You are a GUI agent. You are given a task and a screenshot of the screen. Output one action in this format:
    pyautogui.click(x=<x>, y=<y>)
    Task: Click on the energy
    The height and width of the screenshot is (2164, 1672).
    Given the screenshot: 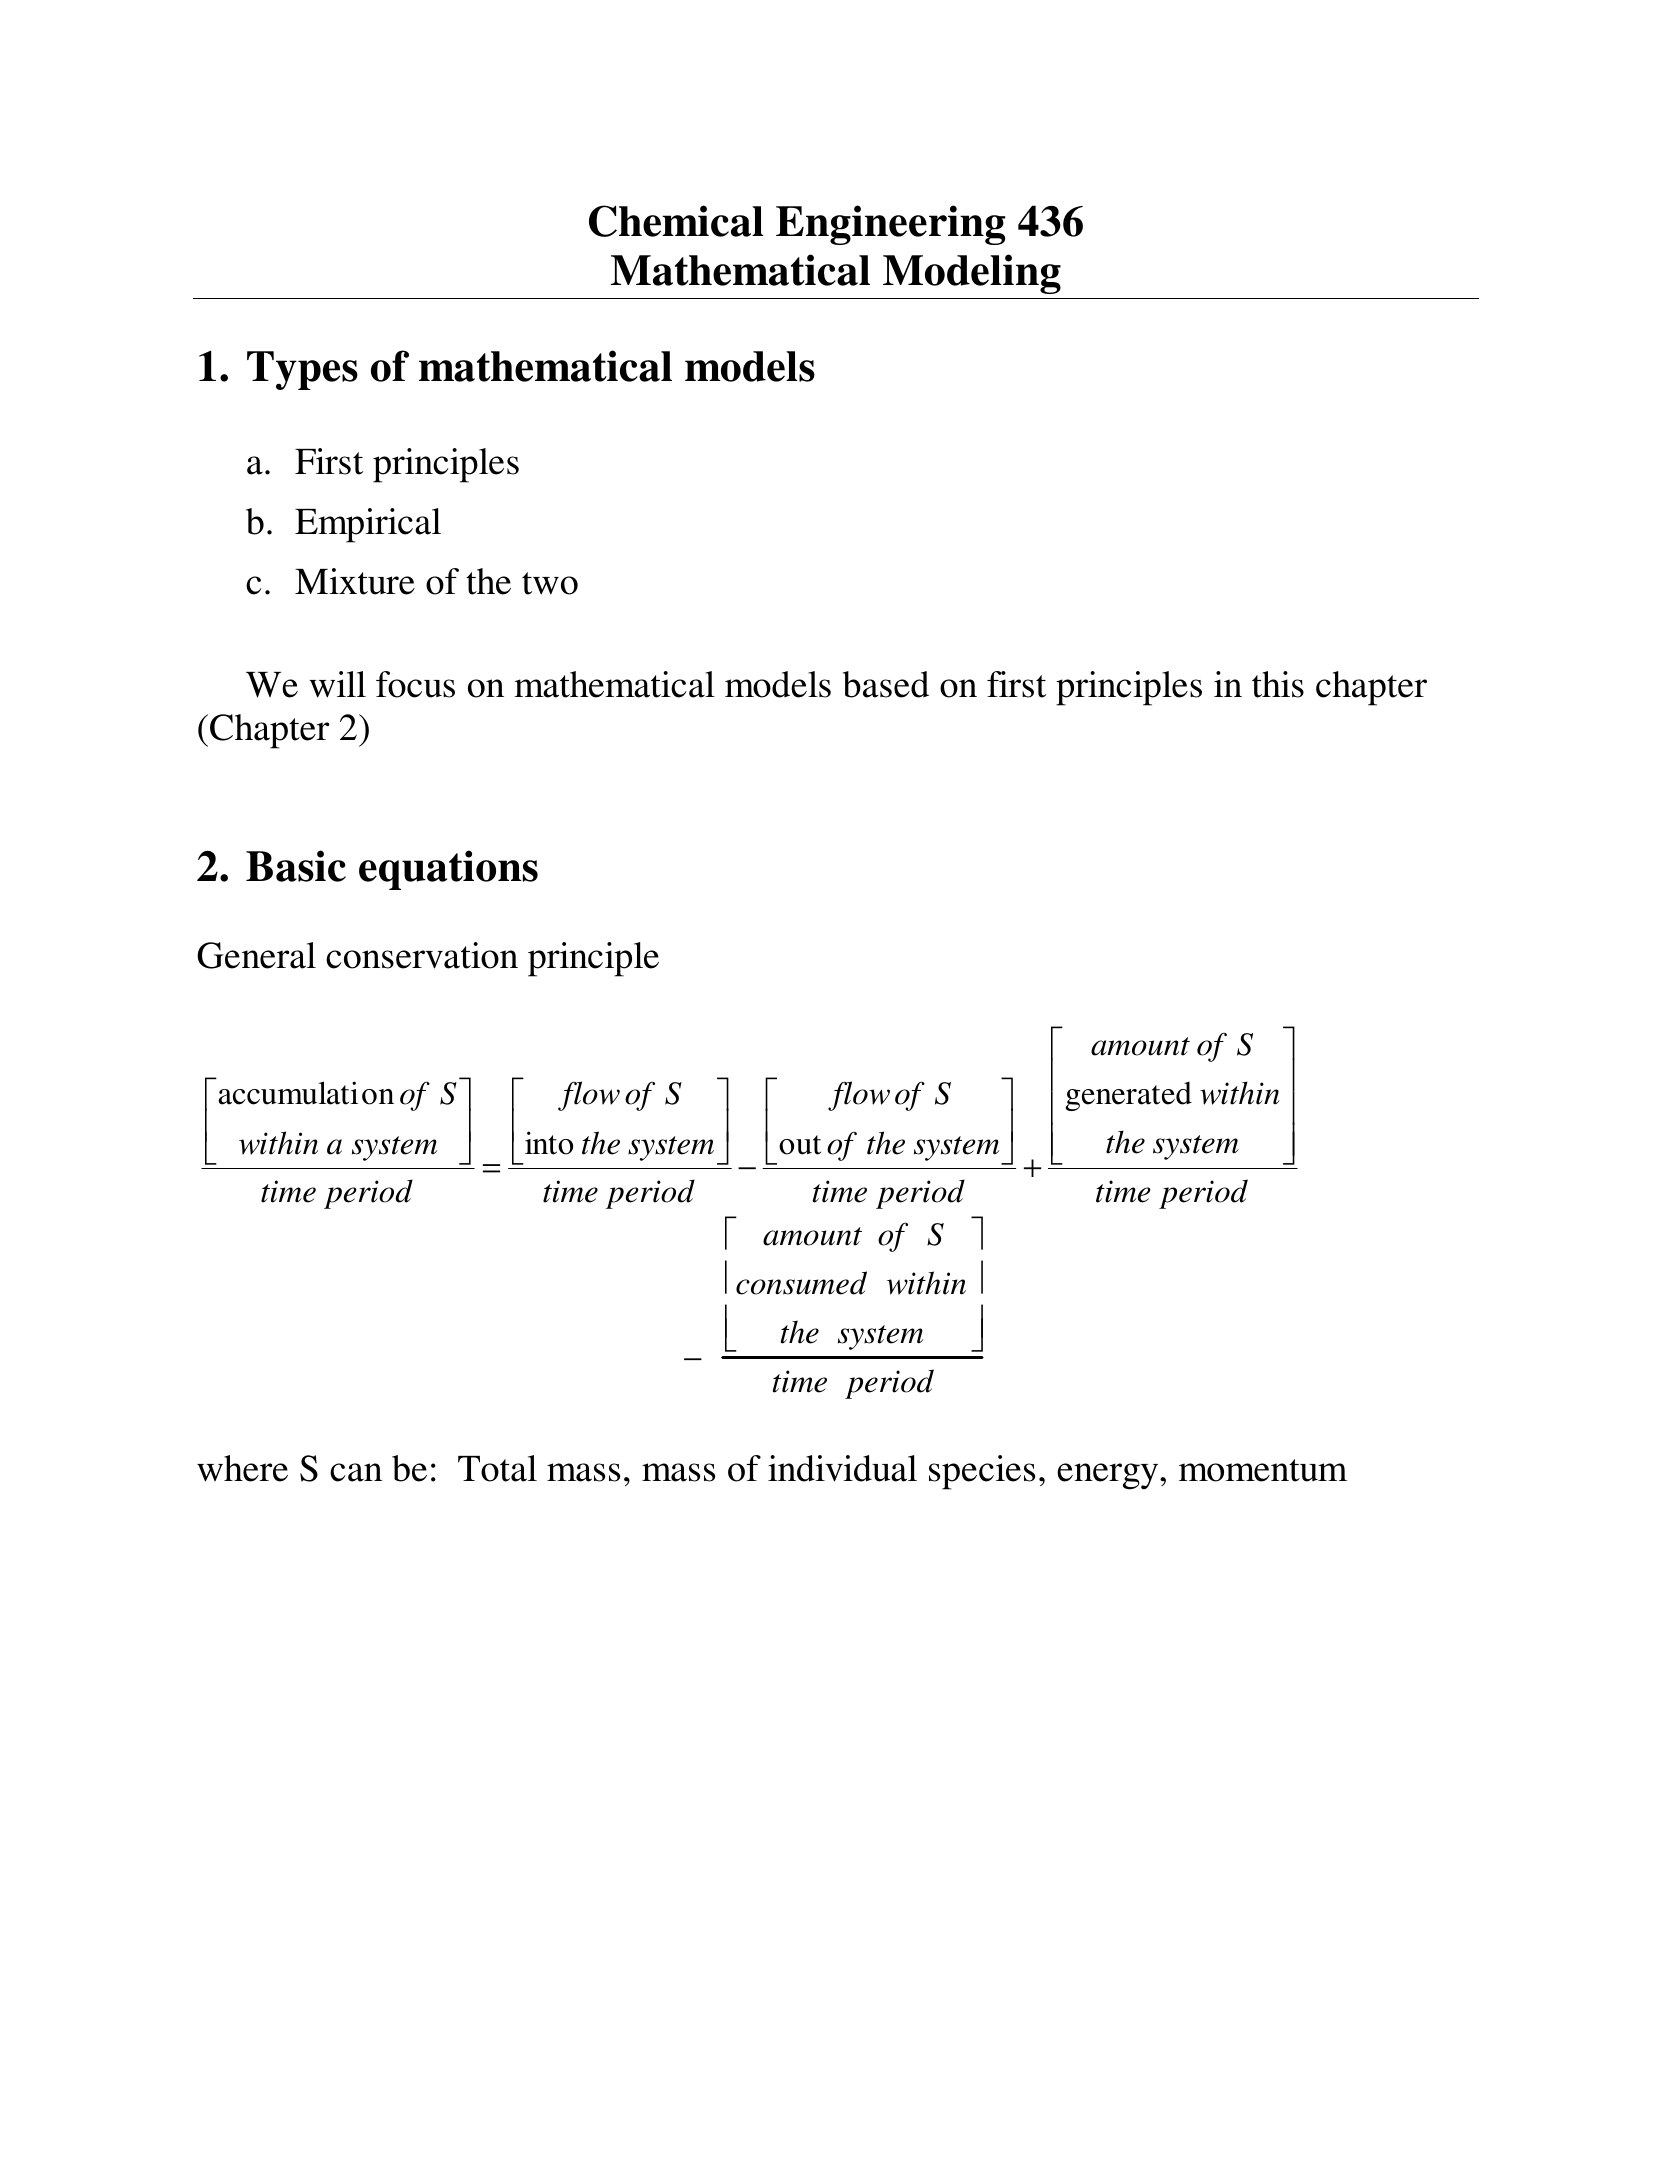 What is the action you would take?
    pyautogui.click(x=1109, y=1476)
